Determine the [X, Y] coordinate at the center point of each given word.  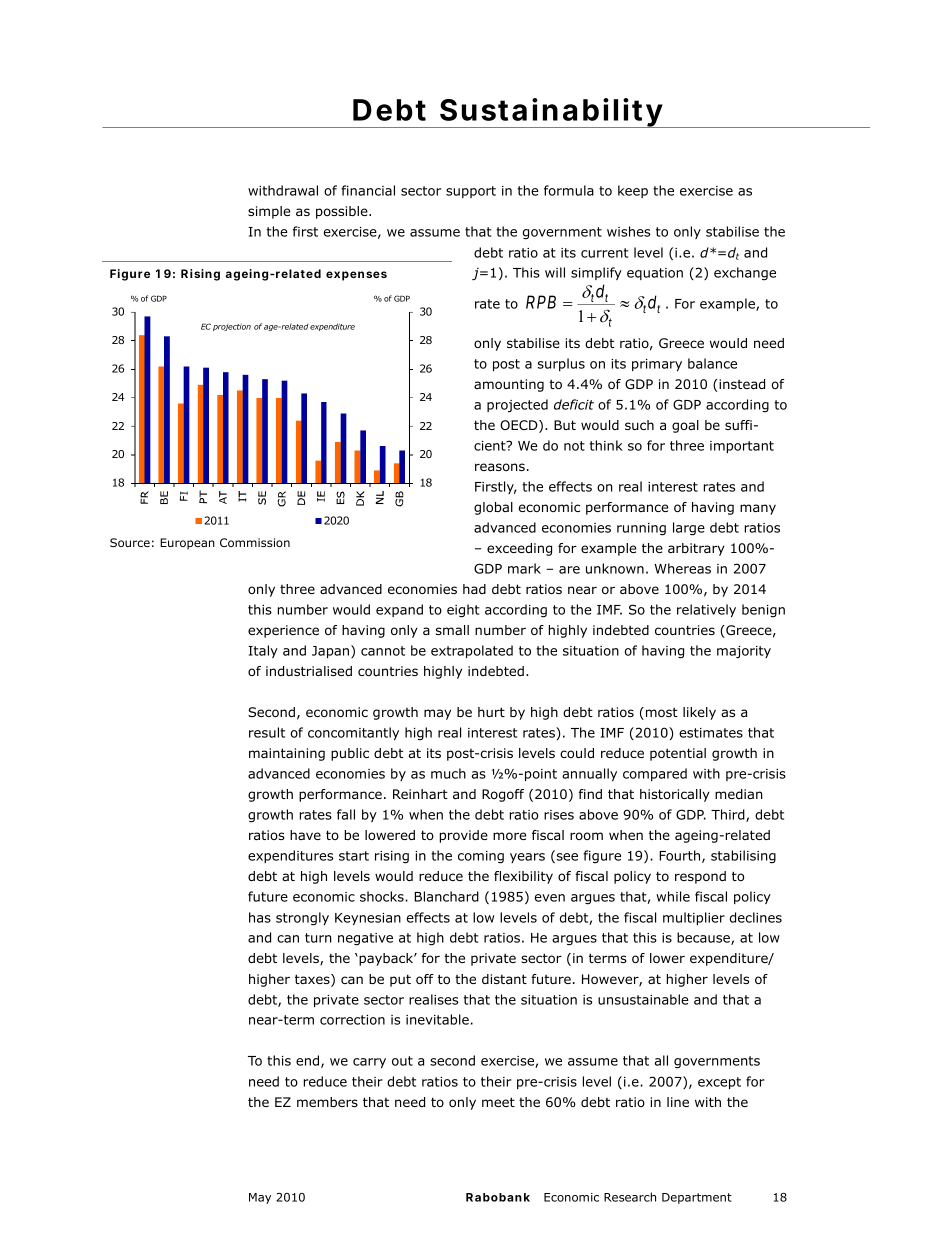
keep [633, 191]
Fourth [681, 856]
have [305, 835]
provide [464, 836]
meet [498, 1102]
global [493, 508]
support [471, 192]
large [689, 529]
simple [269, 212]
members [327, 1102]
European [187, 544]
